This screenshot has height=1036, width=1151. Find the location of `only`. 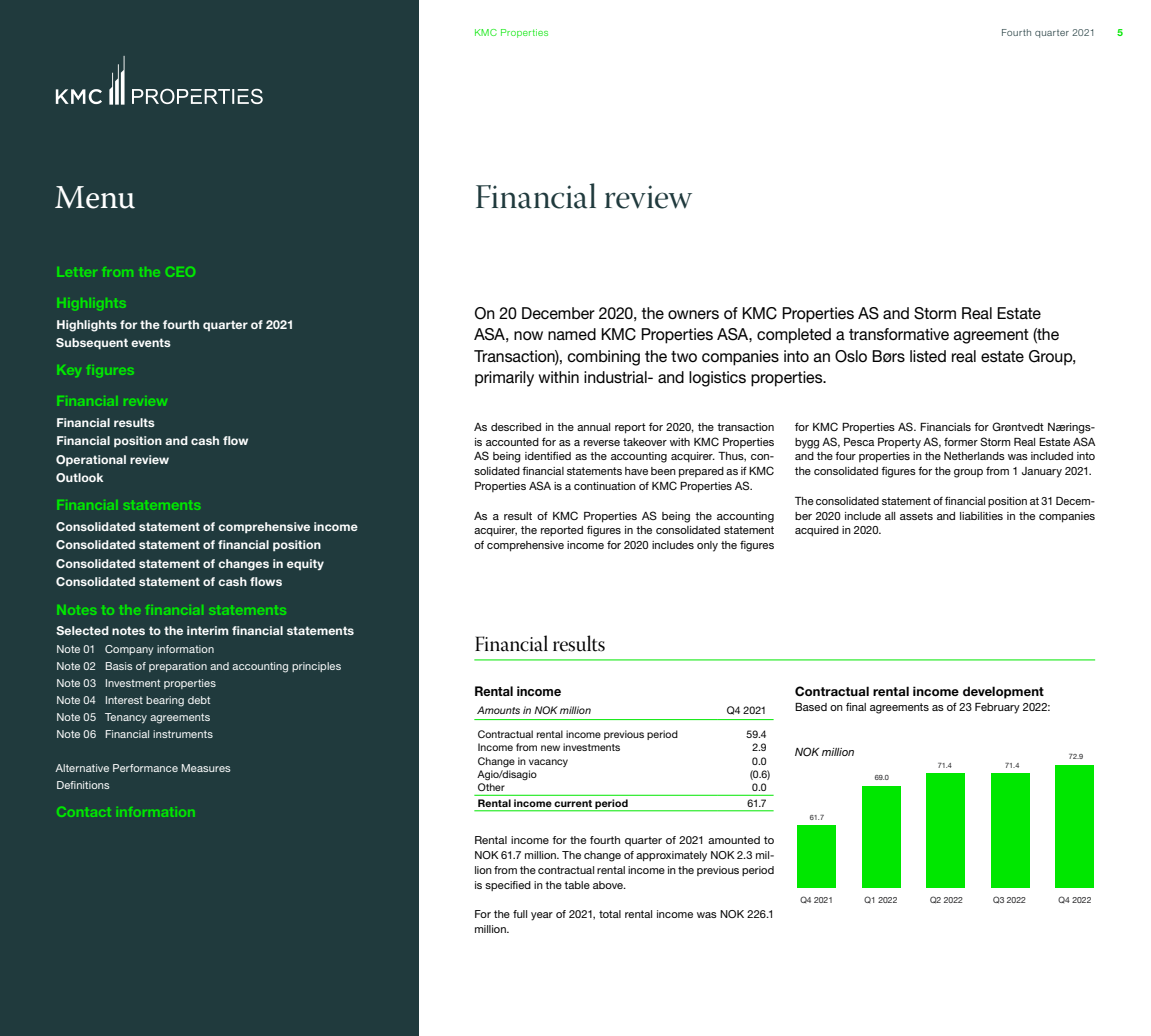

only is located at coordinates (707, 546).
